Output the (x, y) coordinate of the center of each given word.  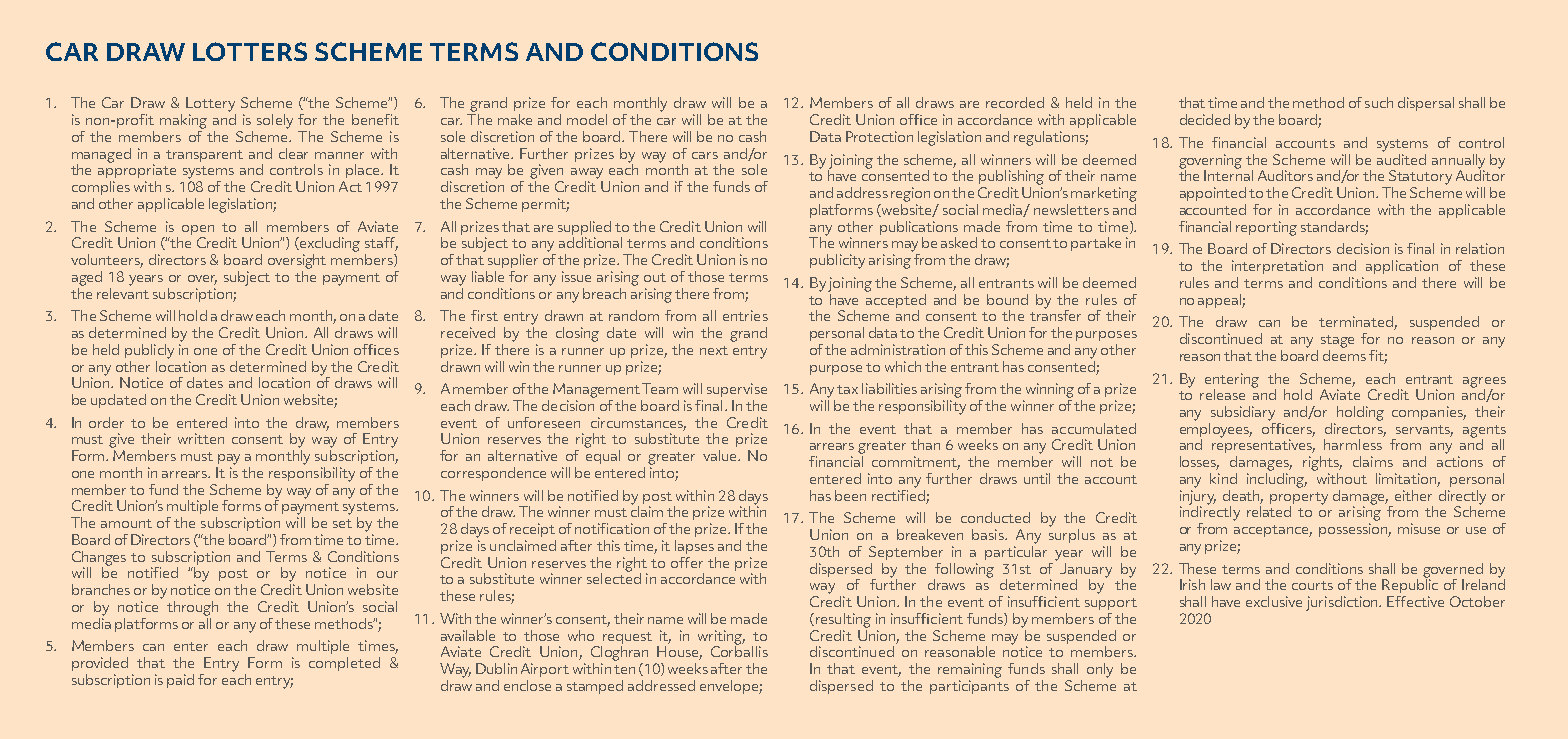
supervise (737, 390)
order (106, 422)
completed (344, 664)
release (1222, 394)
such (1379, 102)
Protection (879, 136)
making (183, 121)
